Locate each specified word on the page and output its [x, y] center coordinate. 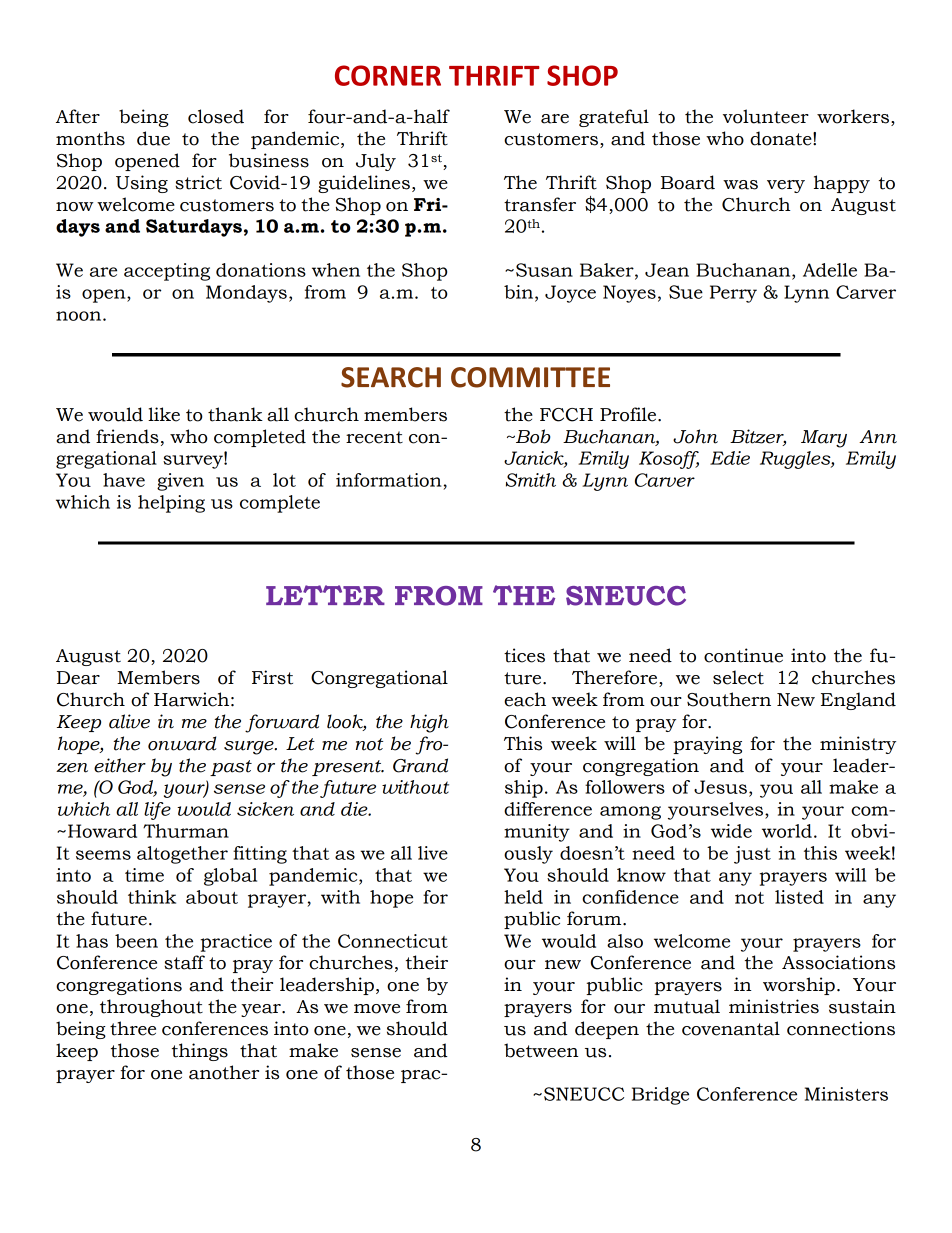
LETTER [325, 595]
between [541, 1050]
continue [743, 655]
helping [171, 504]
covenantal [731, 1028]
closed [216, 116]
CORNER [388, 75]
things [200, 1052]
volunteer [766, 116]
